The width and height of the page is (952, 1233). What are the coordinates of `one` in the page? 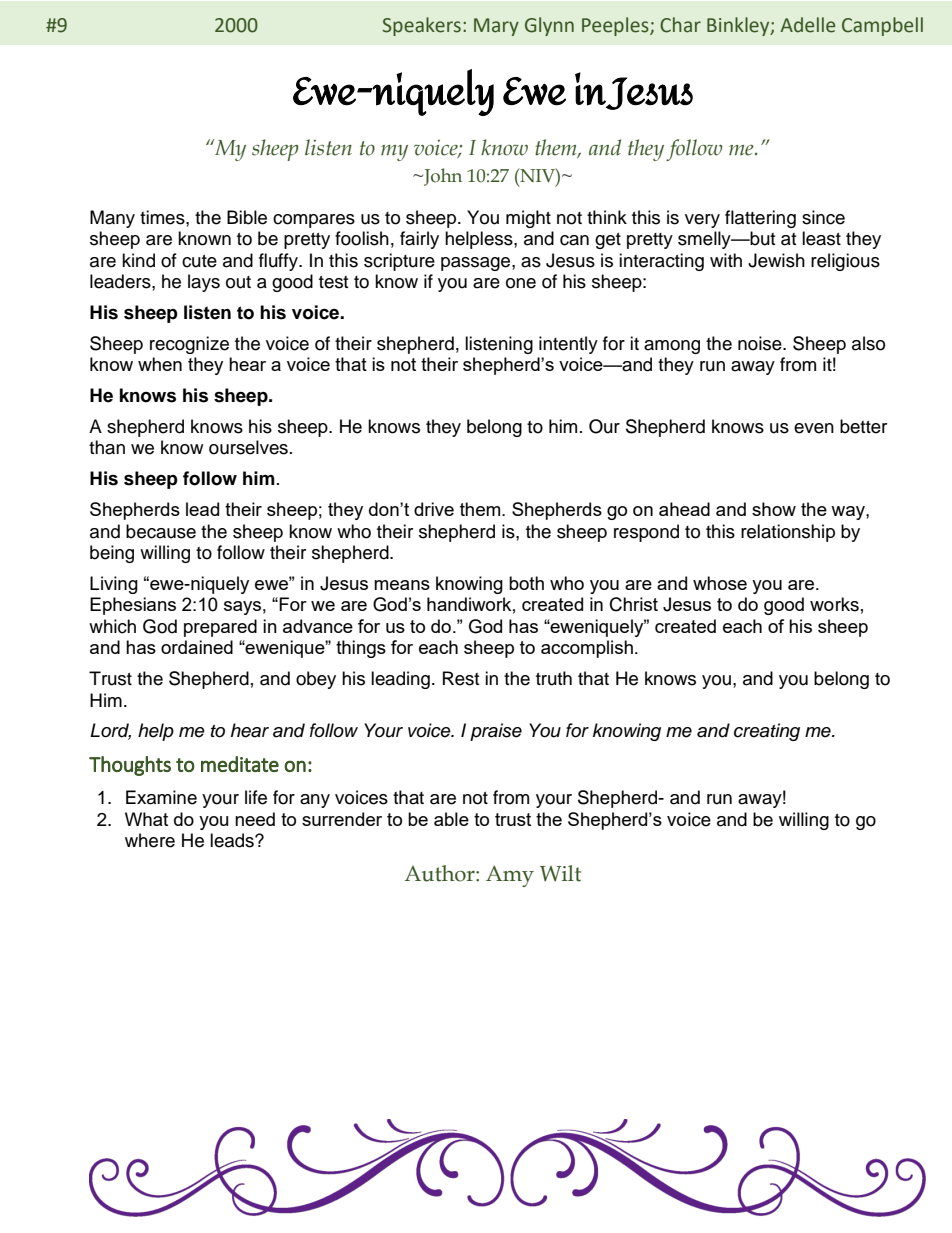 It's located at (521, 283).
